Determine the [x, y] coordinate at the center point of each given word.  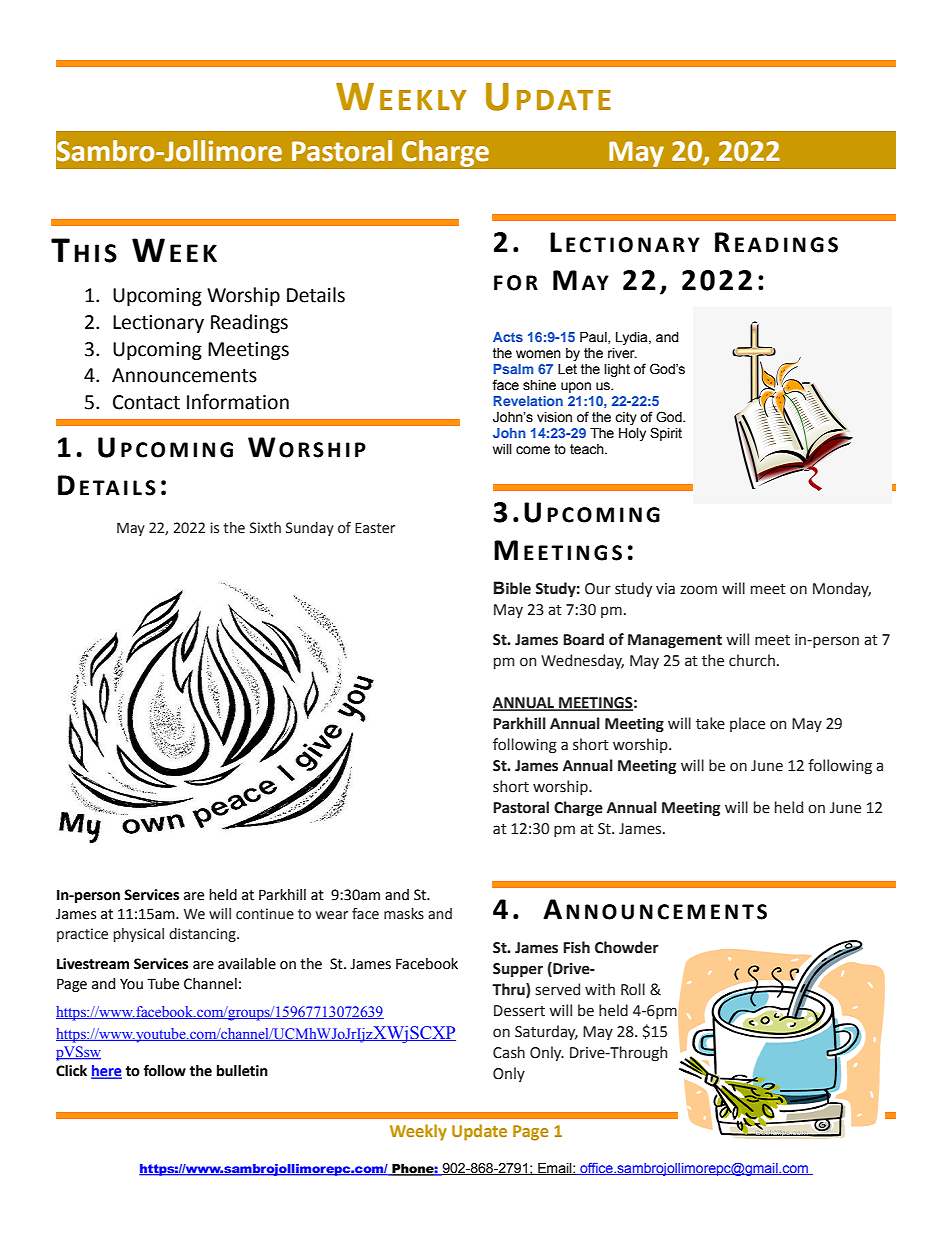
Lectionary [158, 324]
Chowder [627, 947]
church [752, 660]
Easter [375, 528]
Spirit [666, 434]
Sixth [265, 528]
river [622, 353]
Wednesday [582, 661]
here [106, 1072]
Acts [508, 337]
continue [265, 914]
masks [404, 914]
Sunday [310, 529]
